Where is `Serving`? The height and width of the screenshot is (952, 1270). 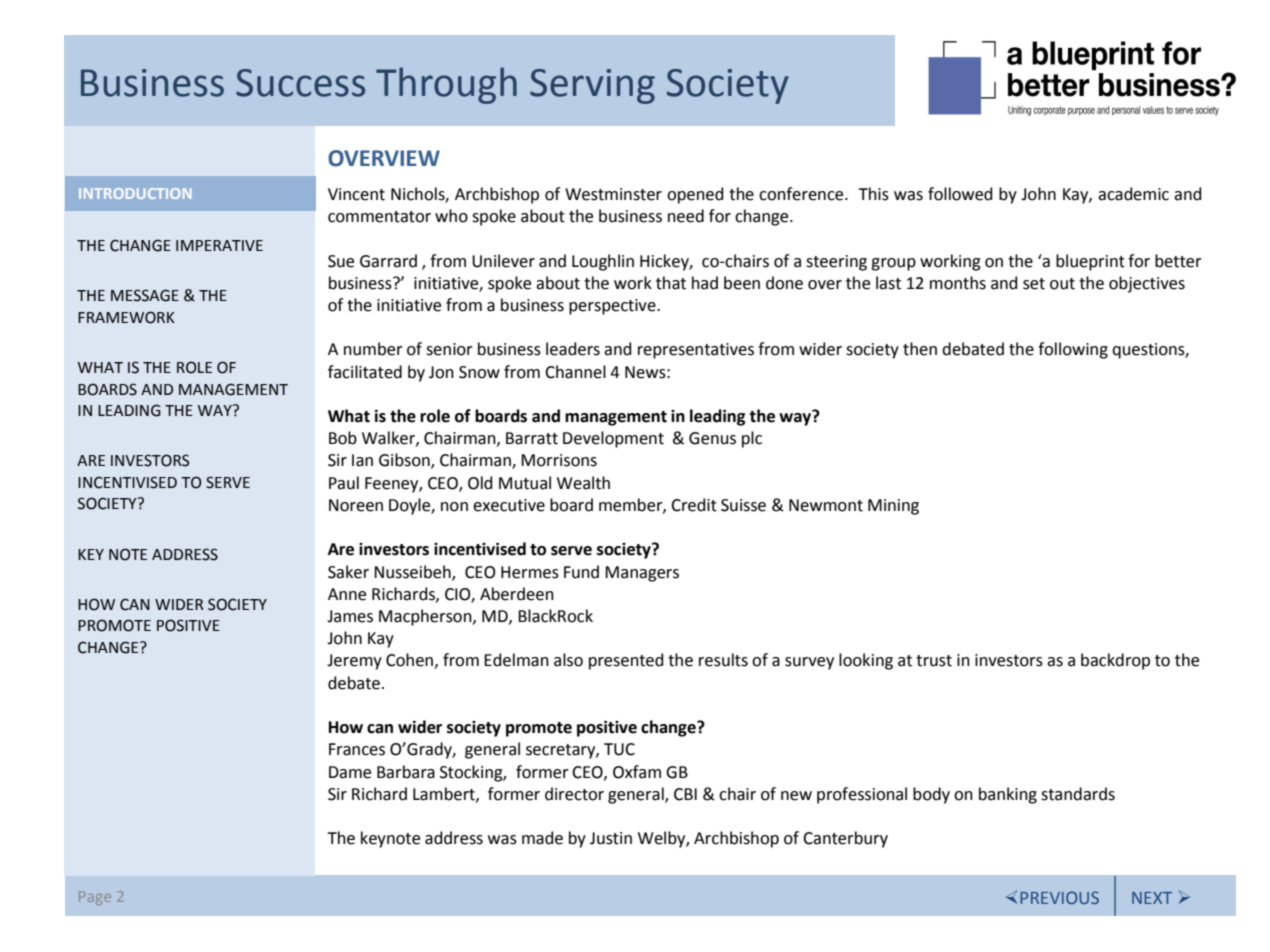
Serving is located at coordinates (592, 86).
